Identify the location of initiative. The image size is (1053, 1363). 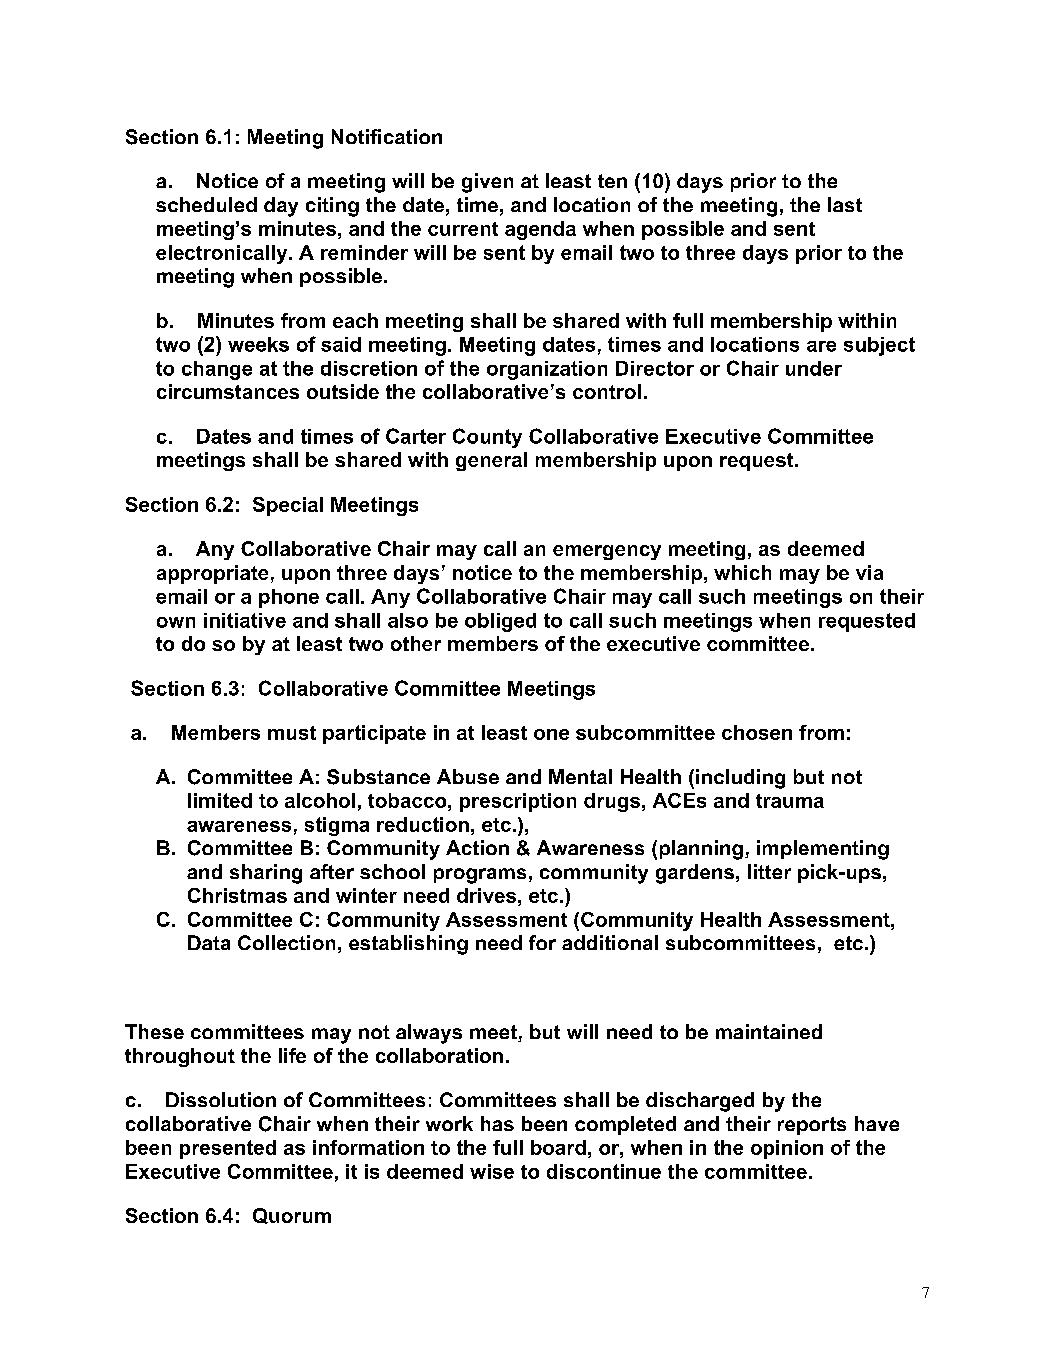
(245, 620).
